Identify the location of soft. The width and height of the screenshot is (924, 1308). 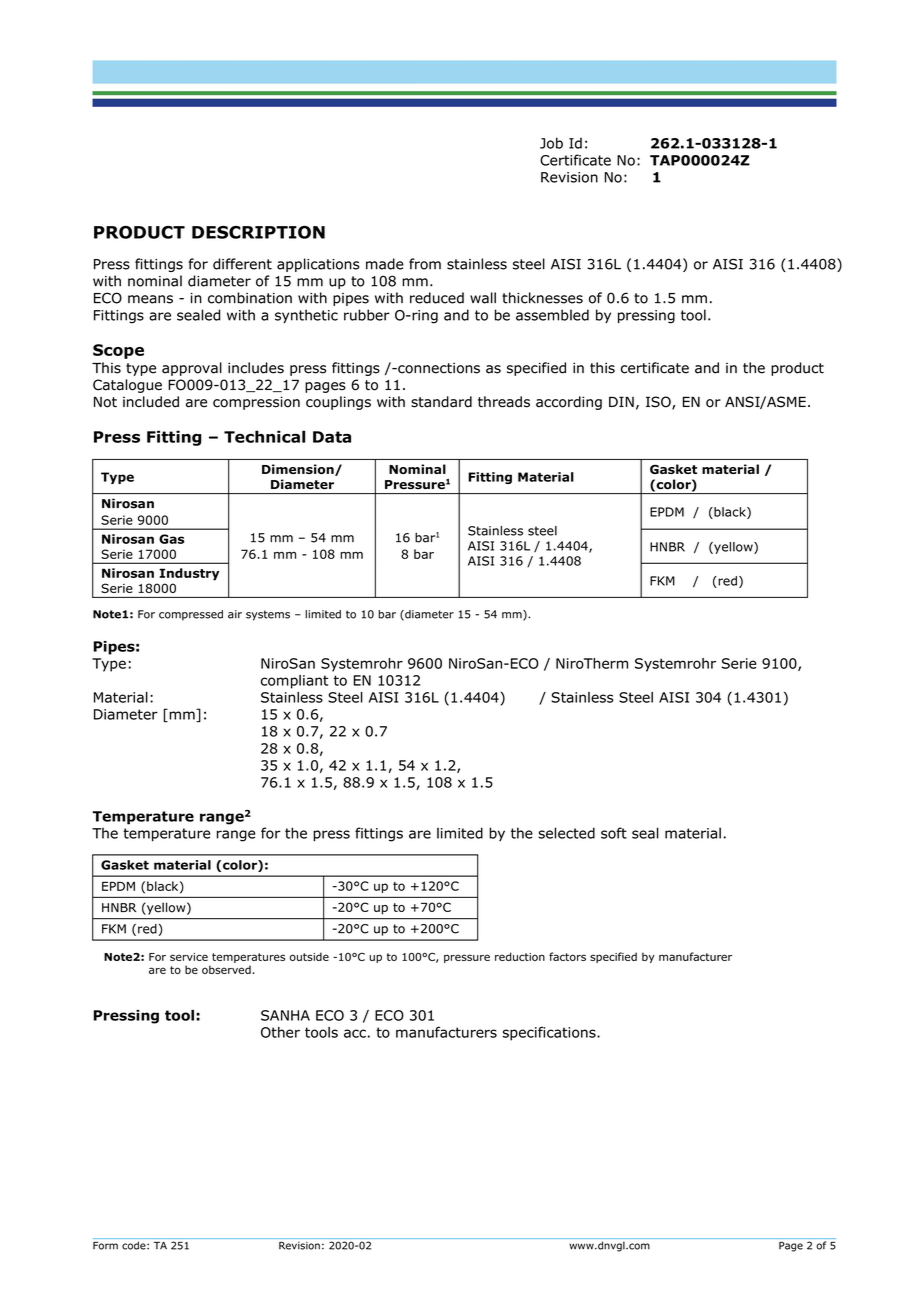
(614, 833).
